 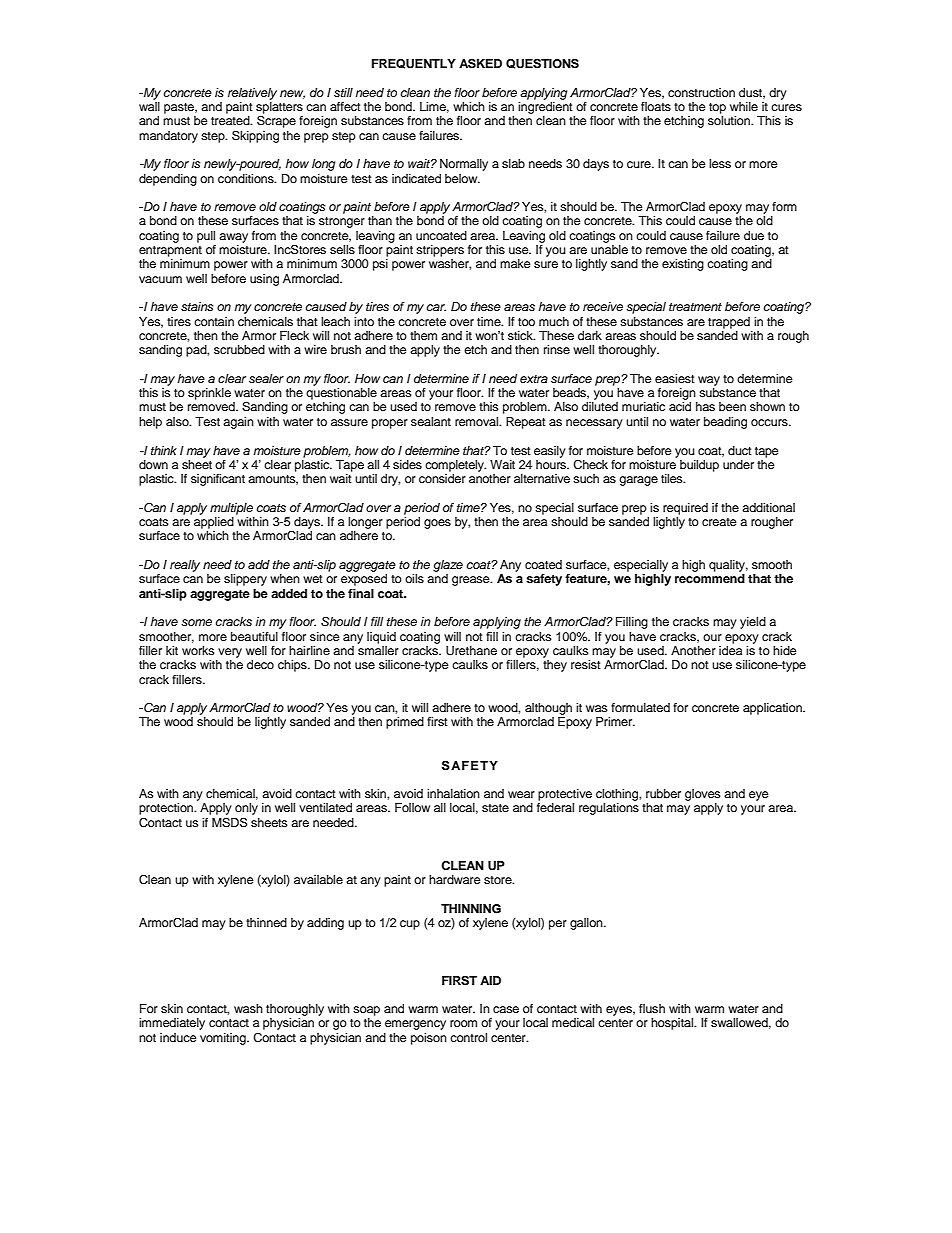 I want to click on deco, so click(x=260, y=664).
